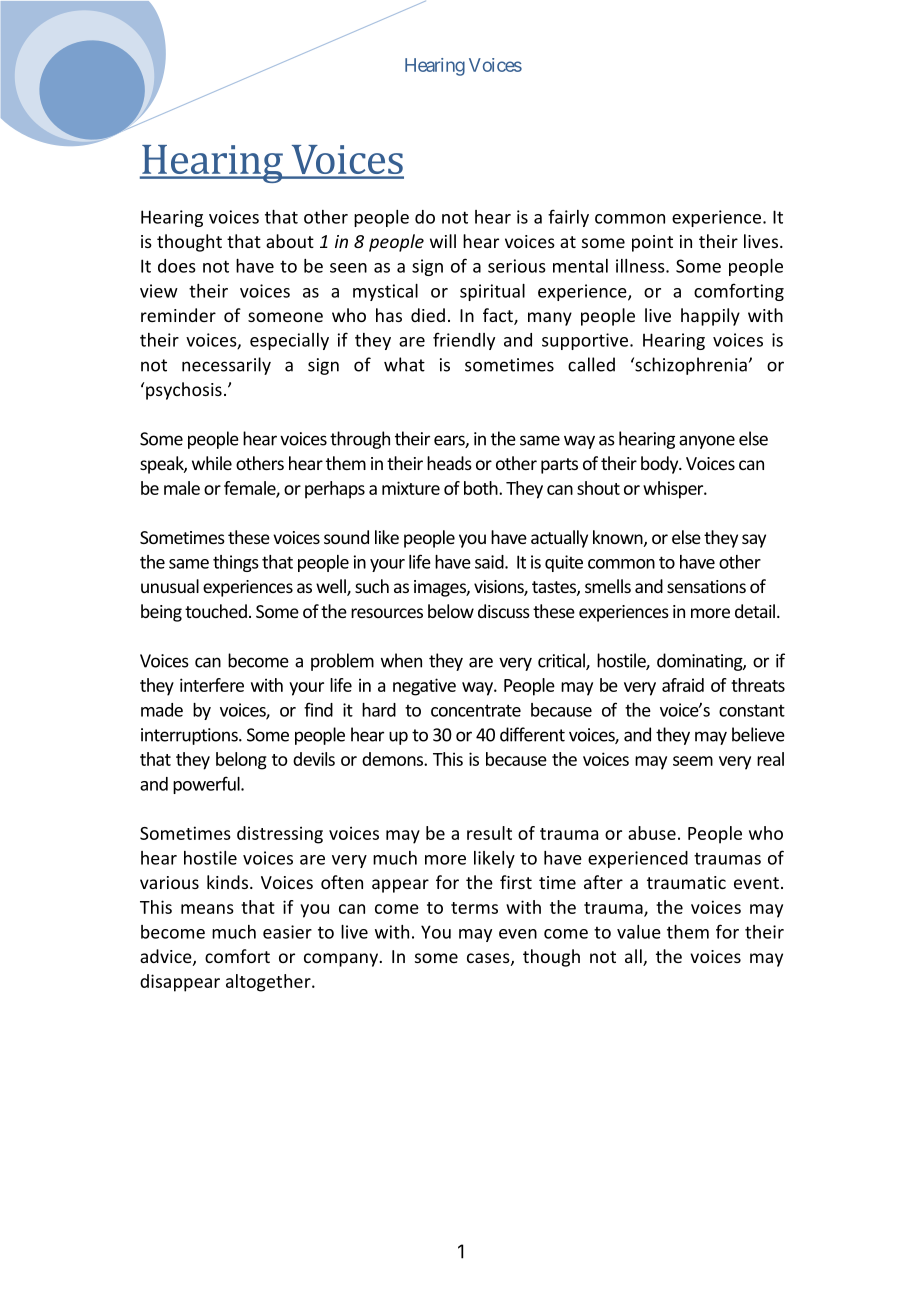 The image size is (924, 1308). Describe the element at coordinates (269, 983) in the screenshot. I see `altogether` at that location.
